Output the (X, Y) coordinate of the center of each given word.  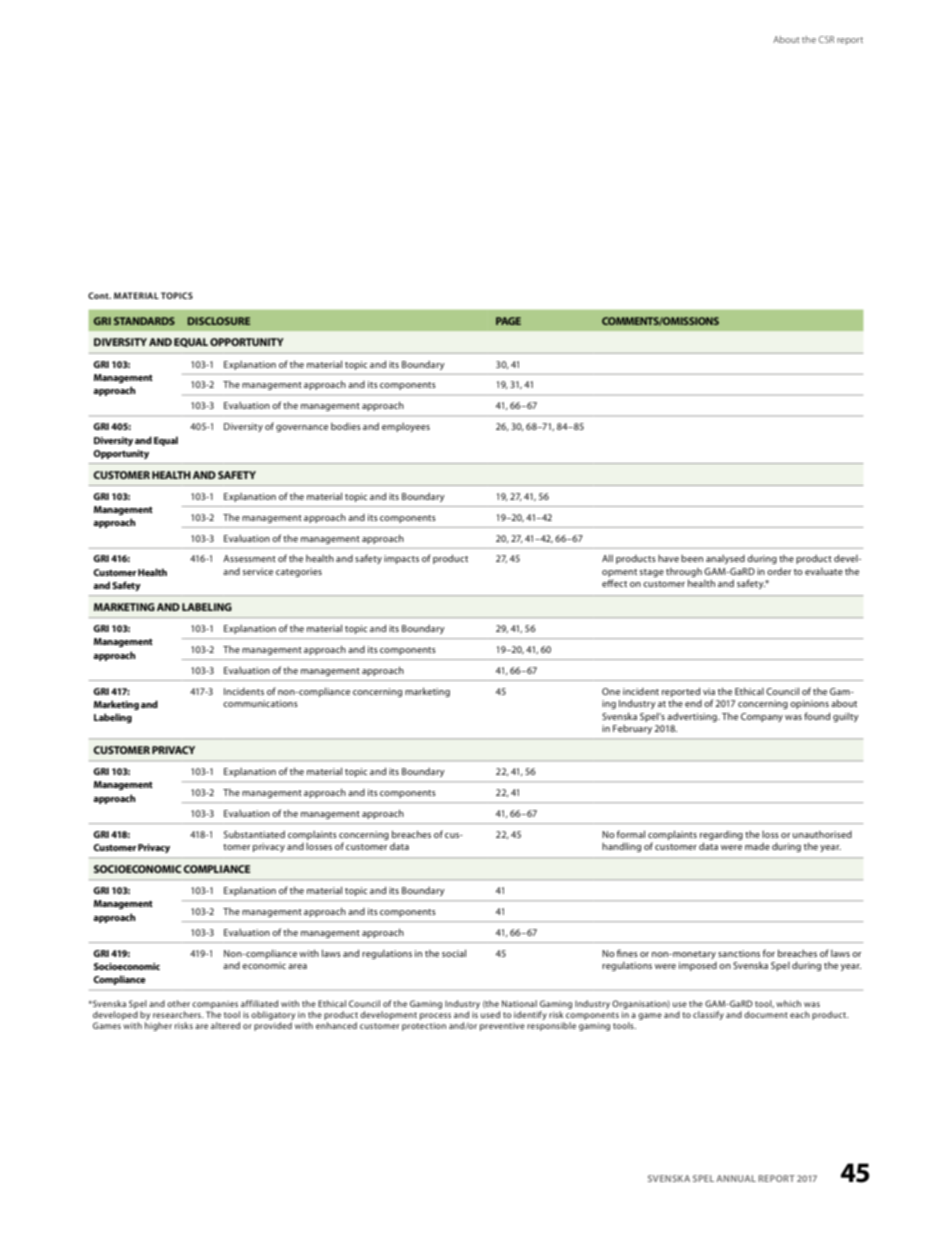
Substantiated (254, 834)
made (757, 846)
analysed (725, 559)
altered (225, 1025)
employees (406, 427)
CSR (826, 39)
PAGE (508, 321)
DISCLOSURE (219, 321)
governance (302, 428)
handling (621, 847)
